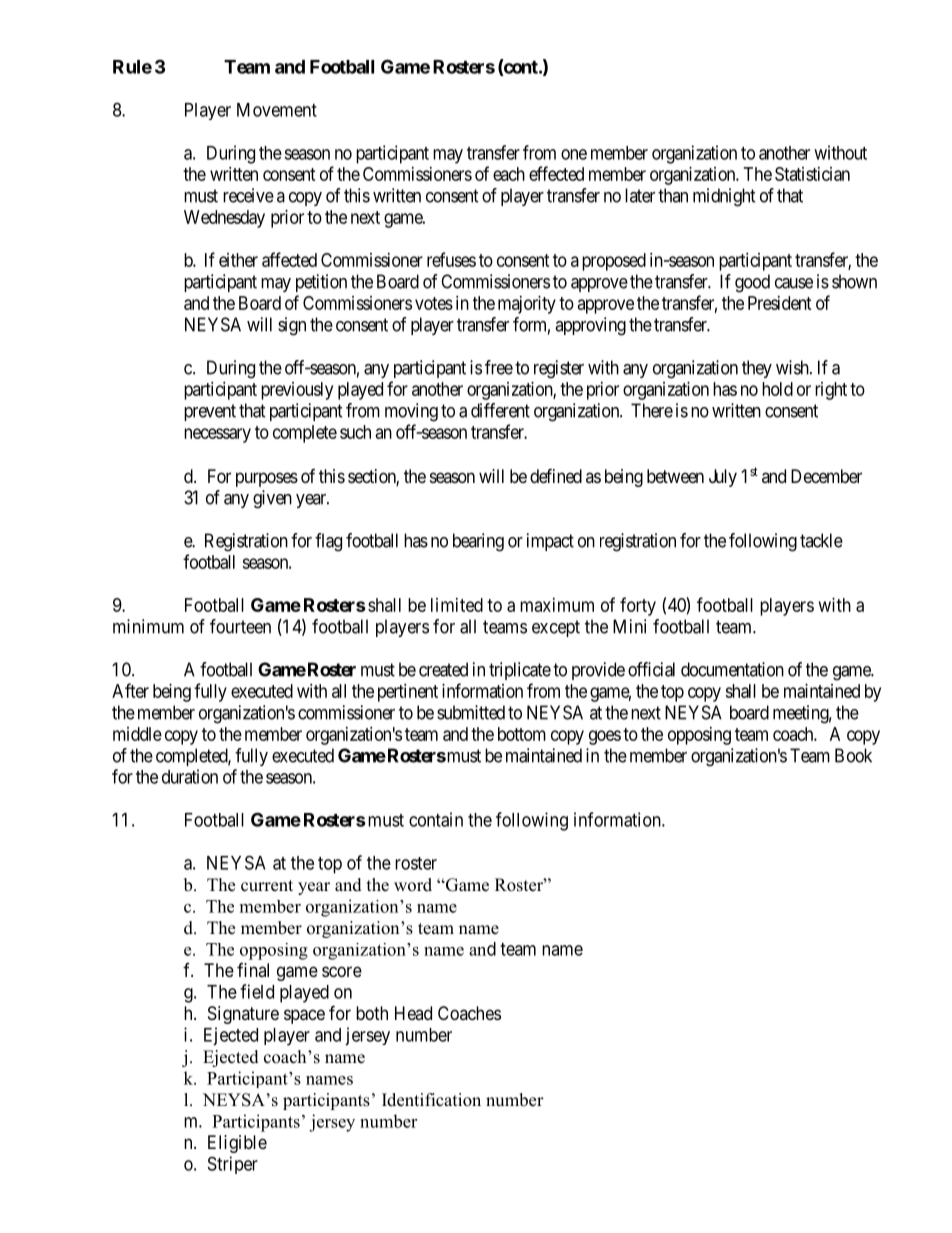 The image size is (952, 1233). What do you see at coordinates (500, 410) in the screenshot?
I see `different` at bounding box center [500, 410].
